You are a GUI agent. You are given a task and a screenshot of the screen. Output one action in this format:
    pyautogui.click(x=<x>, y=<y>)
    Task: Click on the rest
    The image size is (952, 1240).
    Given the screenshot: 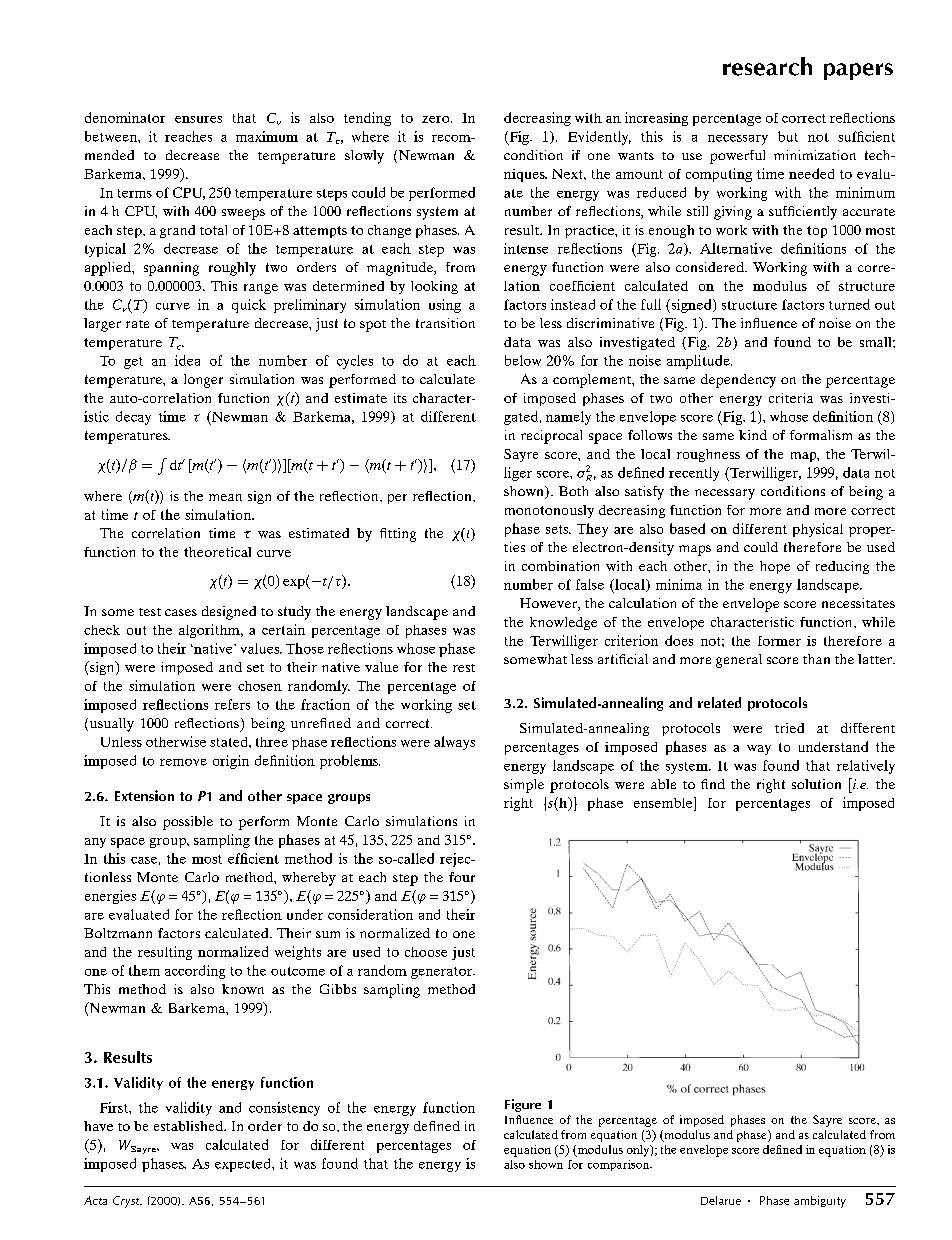 What is the action you would take?
    pyautogui.click(x=464, y=668)
